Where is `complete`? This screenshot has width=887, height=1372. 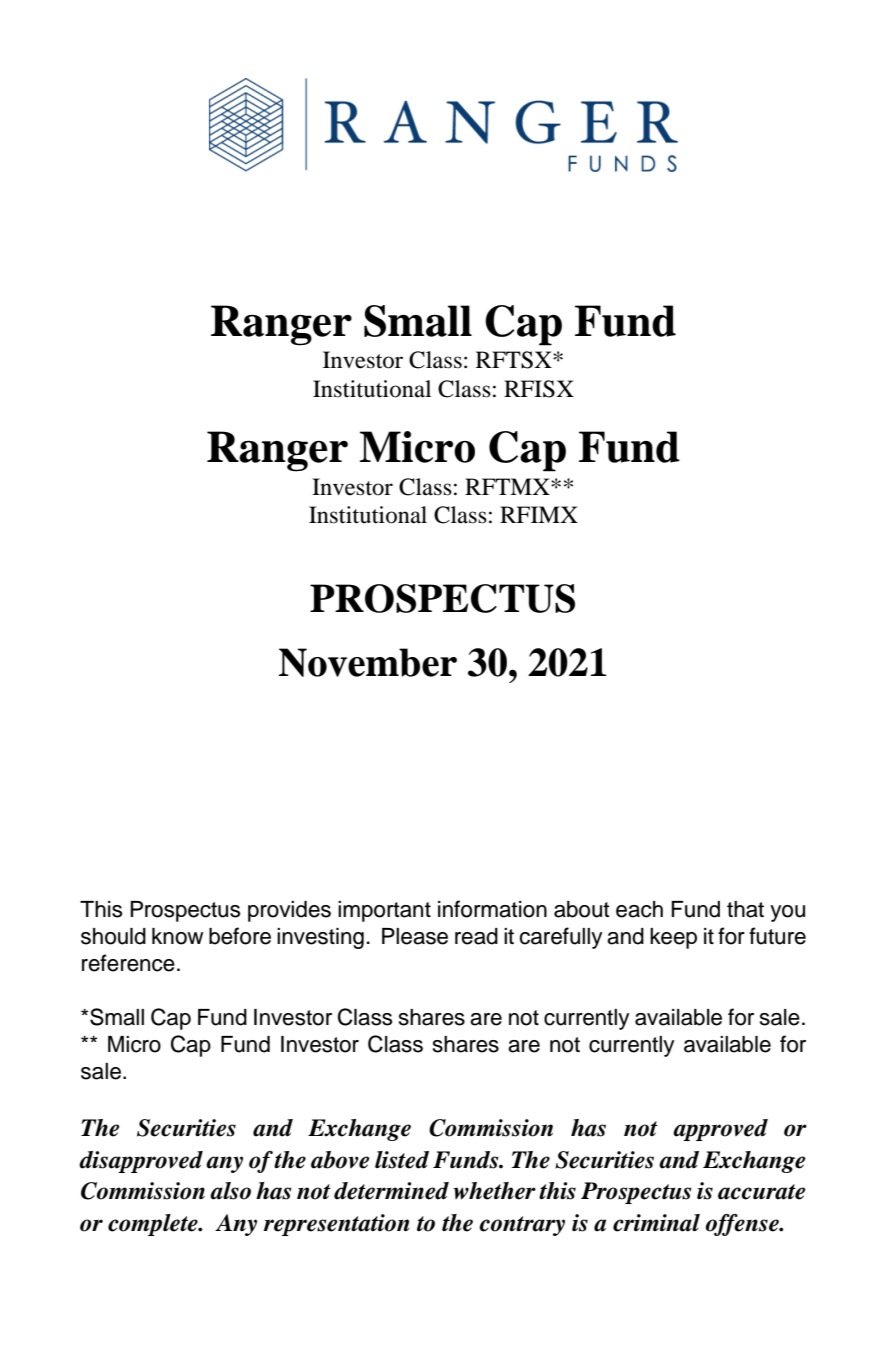 complete is located at coordinates (154, 1225).
